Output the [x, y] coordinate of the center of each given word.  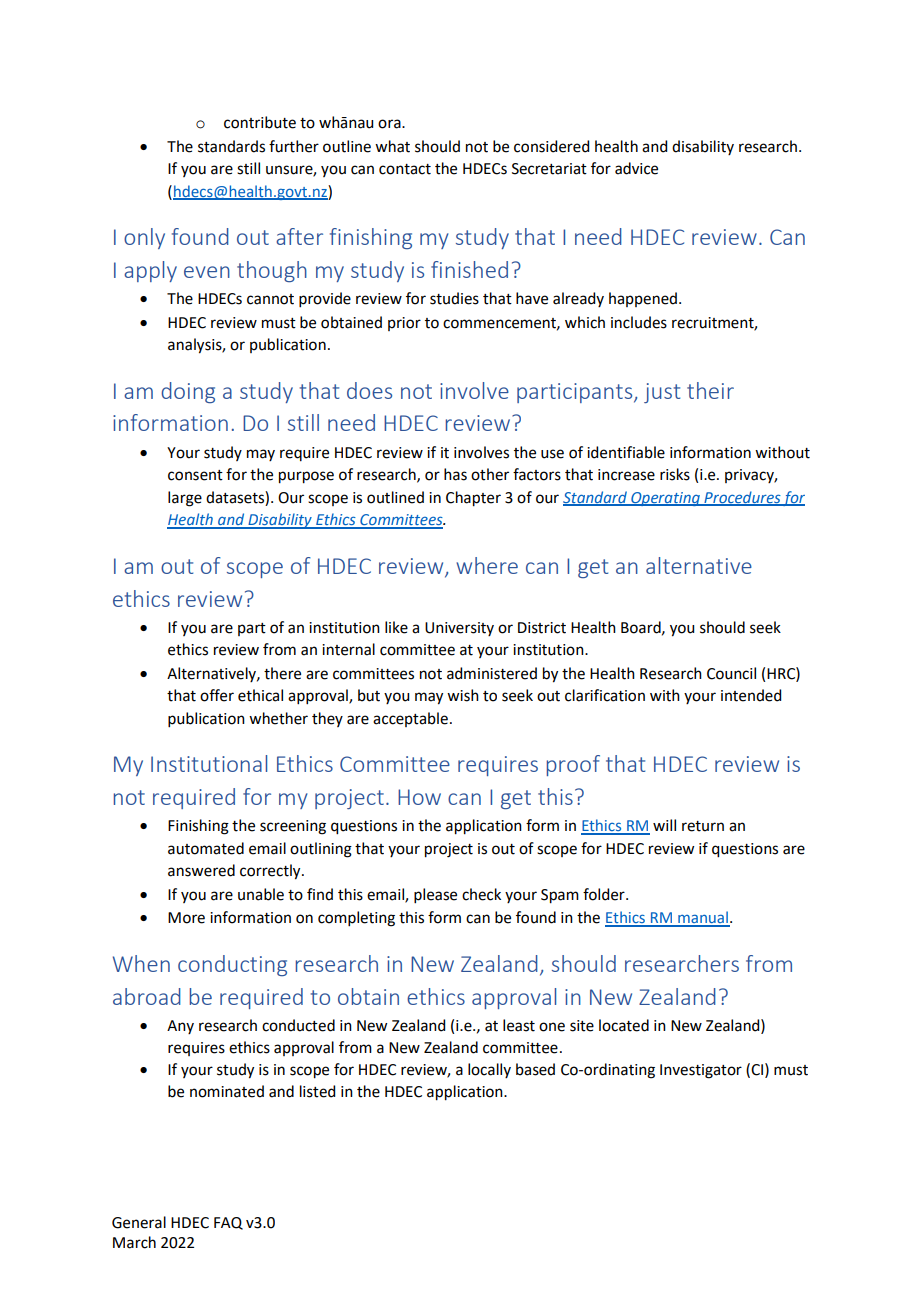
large [185, 499]
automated [206, 848]
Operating [665, 499]
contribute [260, 122]
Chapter [473, 499]
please [435, 895]
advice [636, 168]
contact [405, 169]
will [664, 825]
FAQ [228, 1223]
